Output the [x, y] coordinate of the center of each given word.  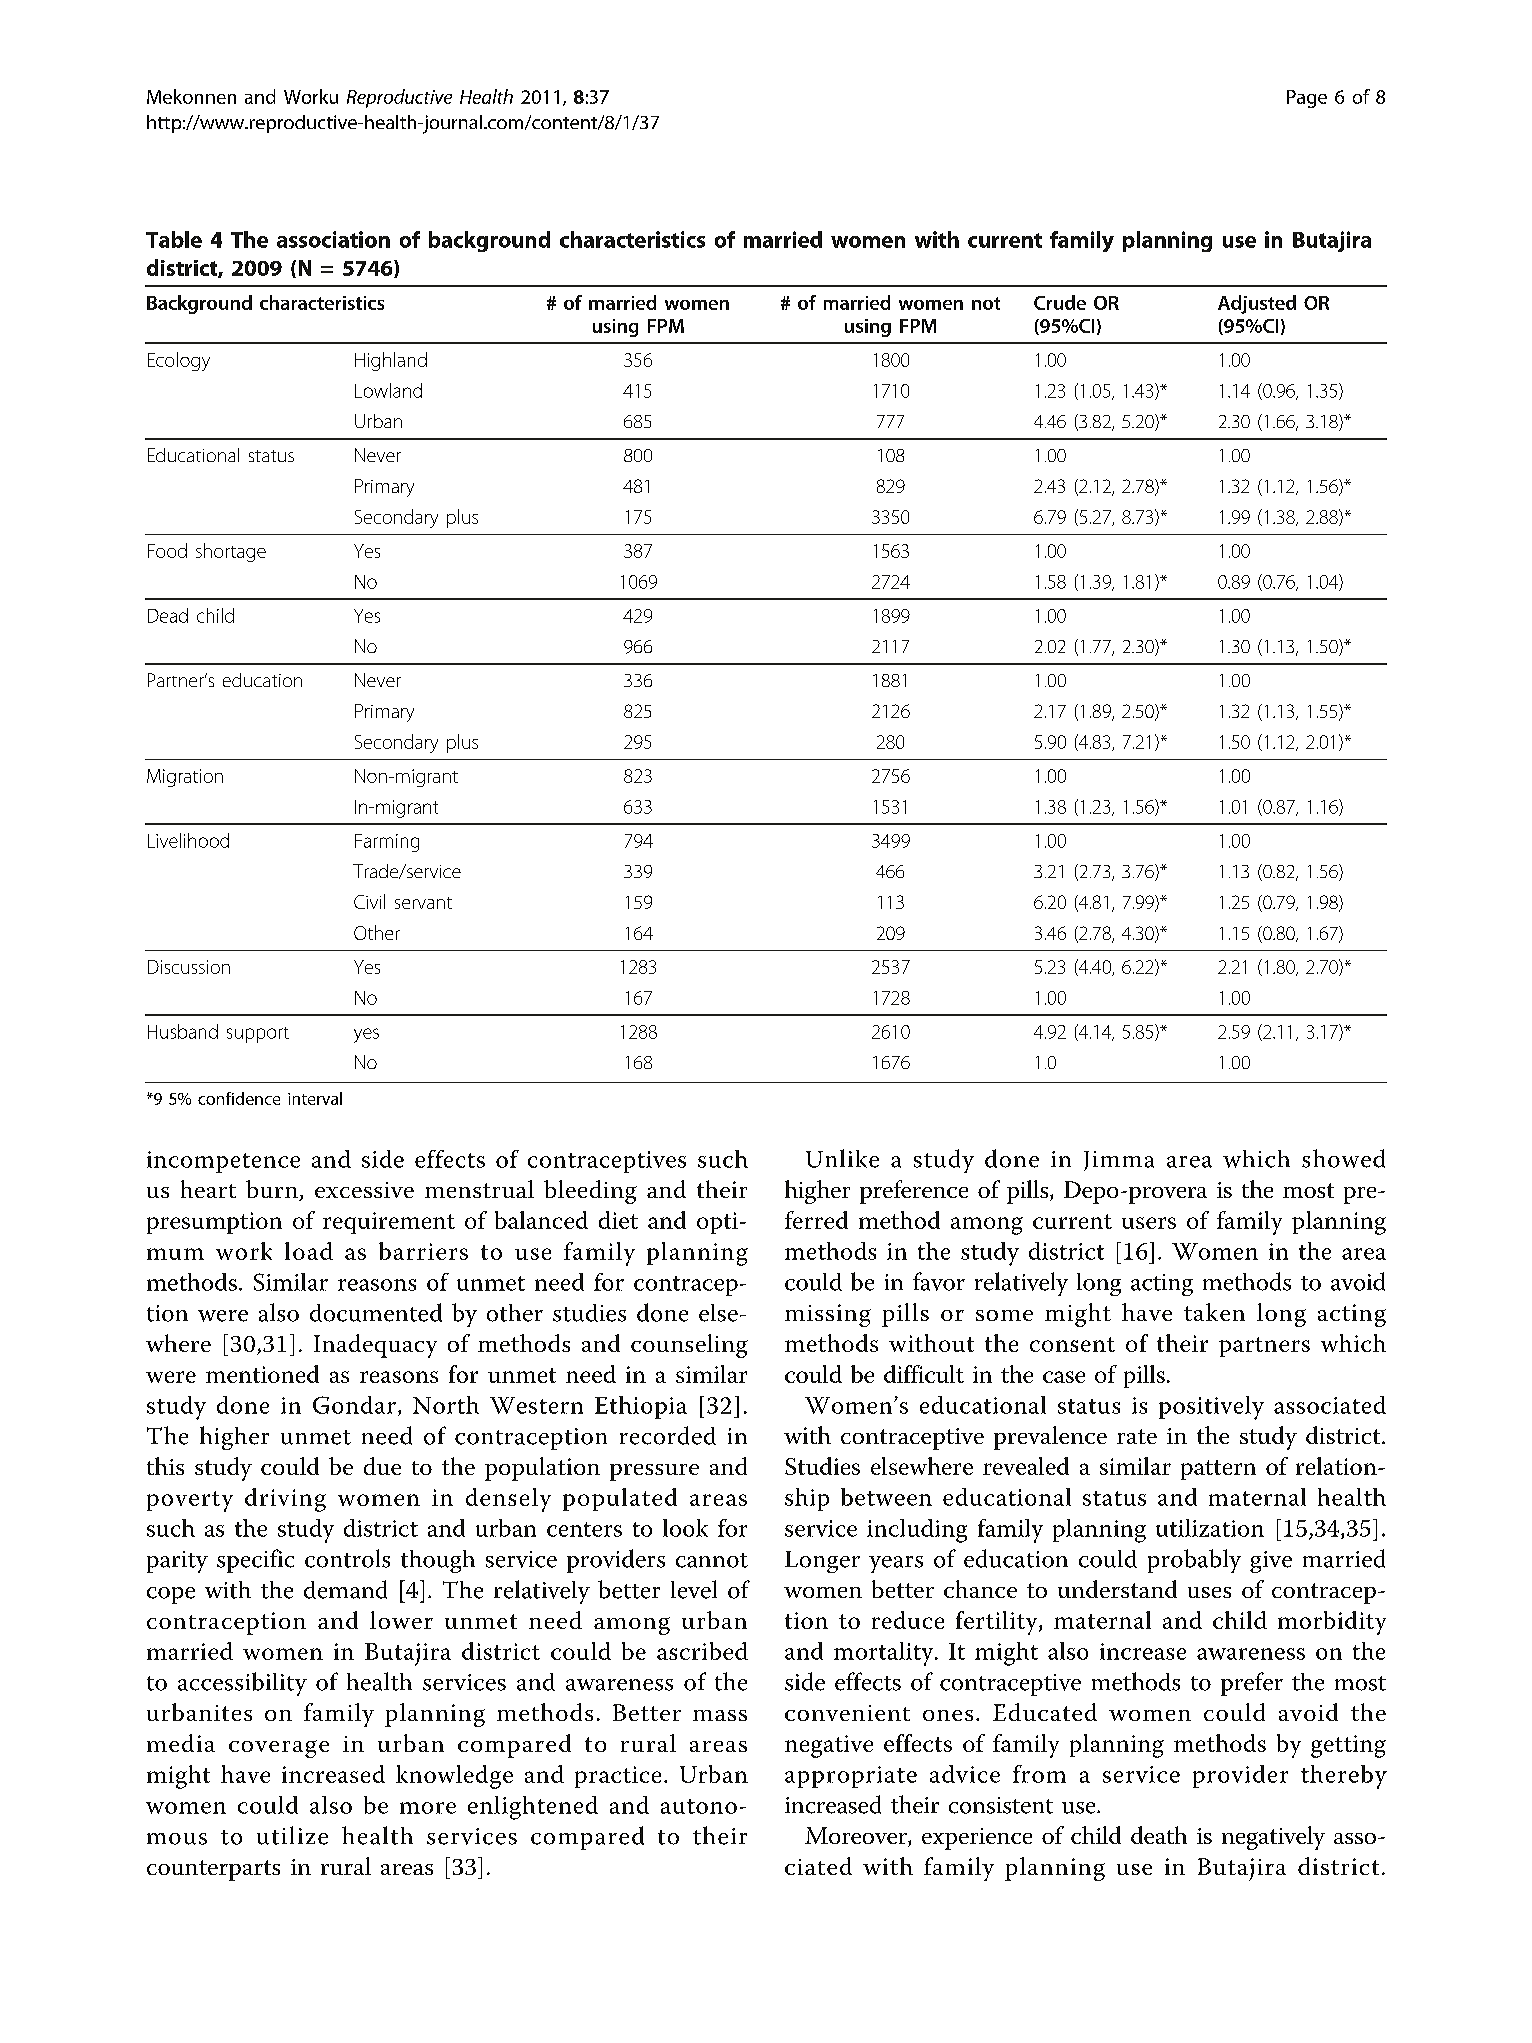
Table [174, 239]
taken [1214, 1312]
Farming [387, 843]
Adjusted [1257, 304]
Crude [1060, 302]
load [309, 1251]
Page [1307, 99]
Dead [168, 615]
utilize [292, 1835]
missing [828, 1315]
